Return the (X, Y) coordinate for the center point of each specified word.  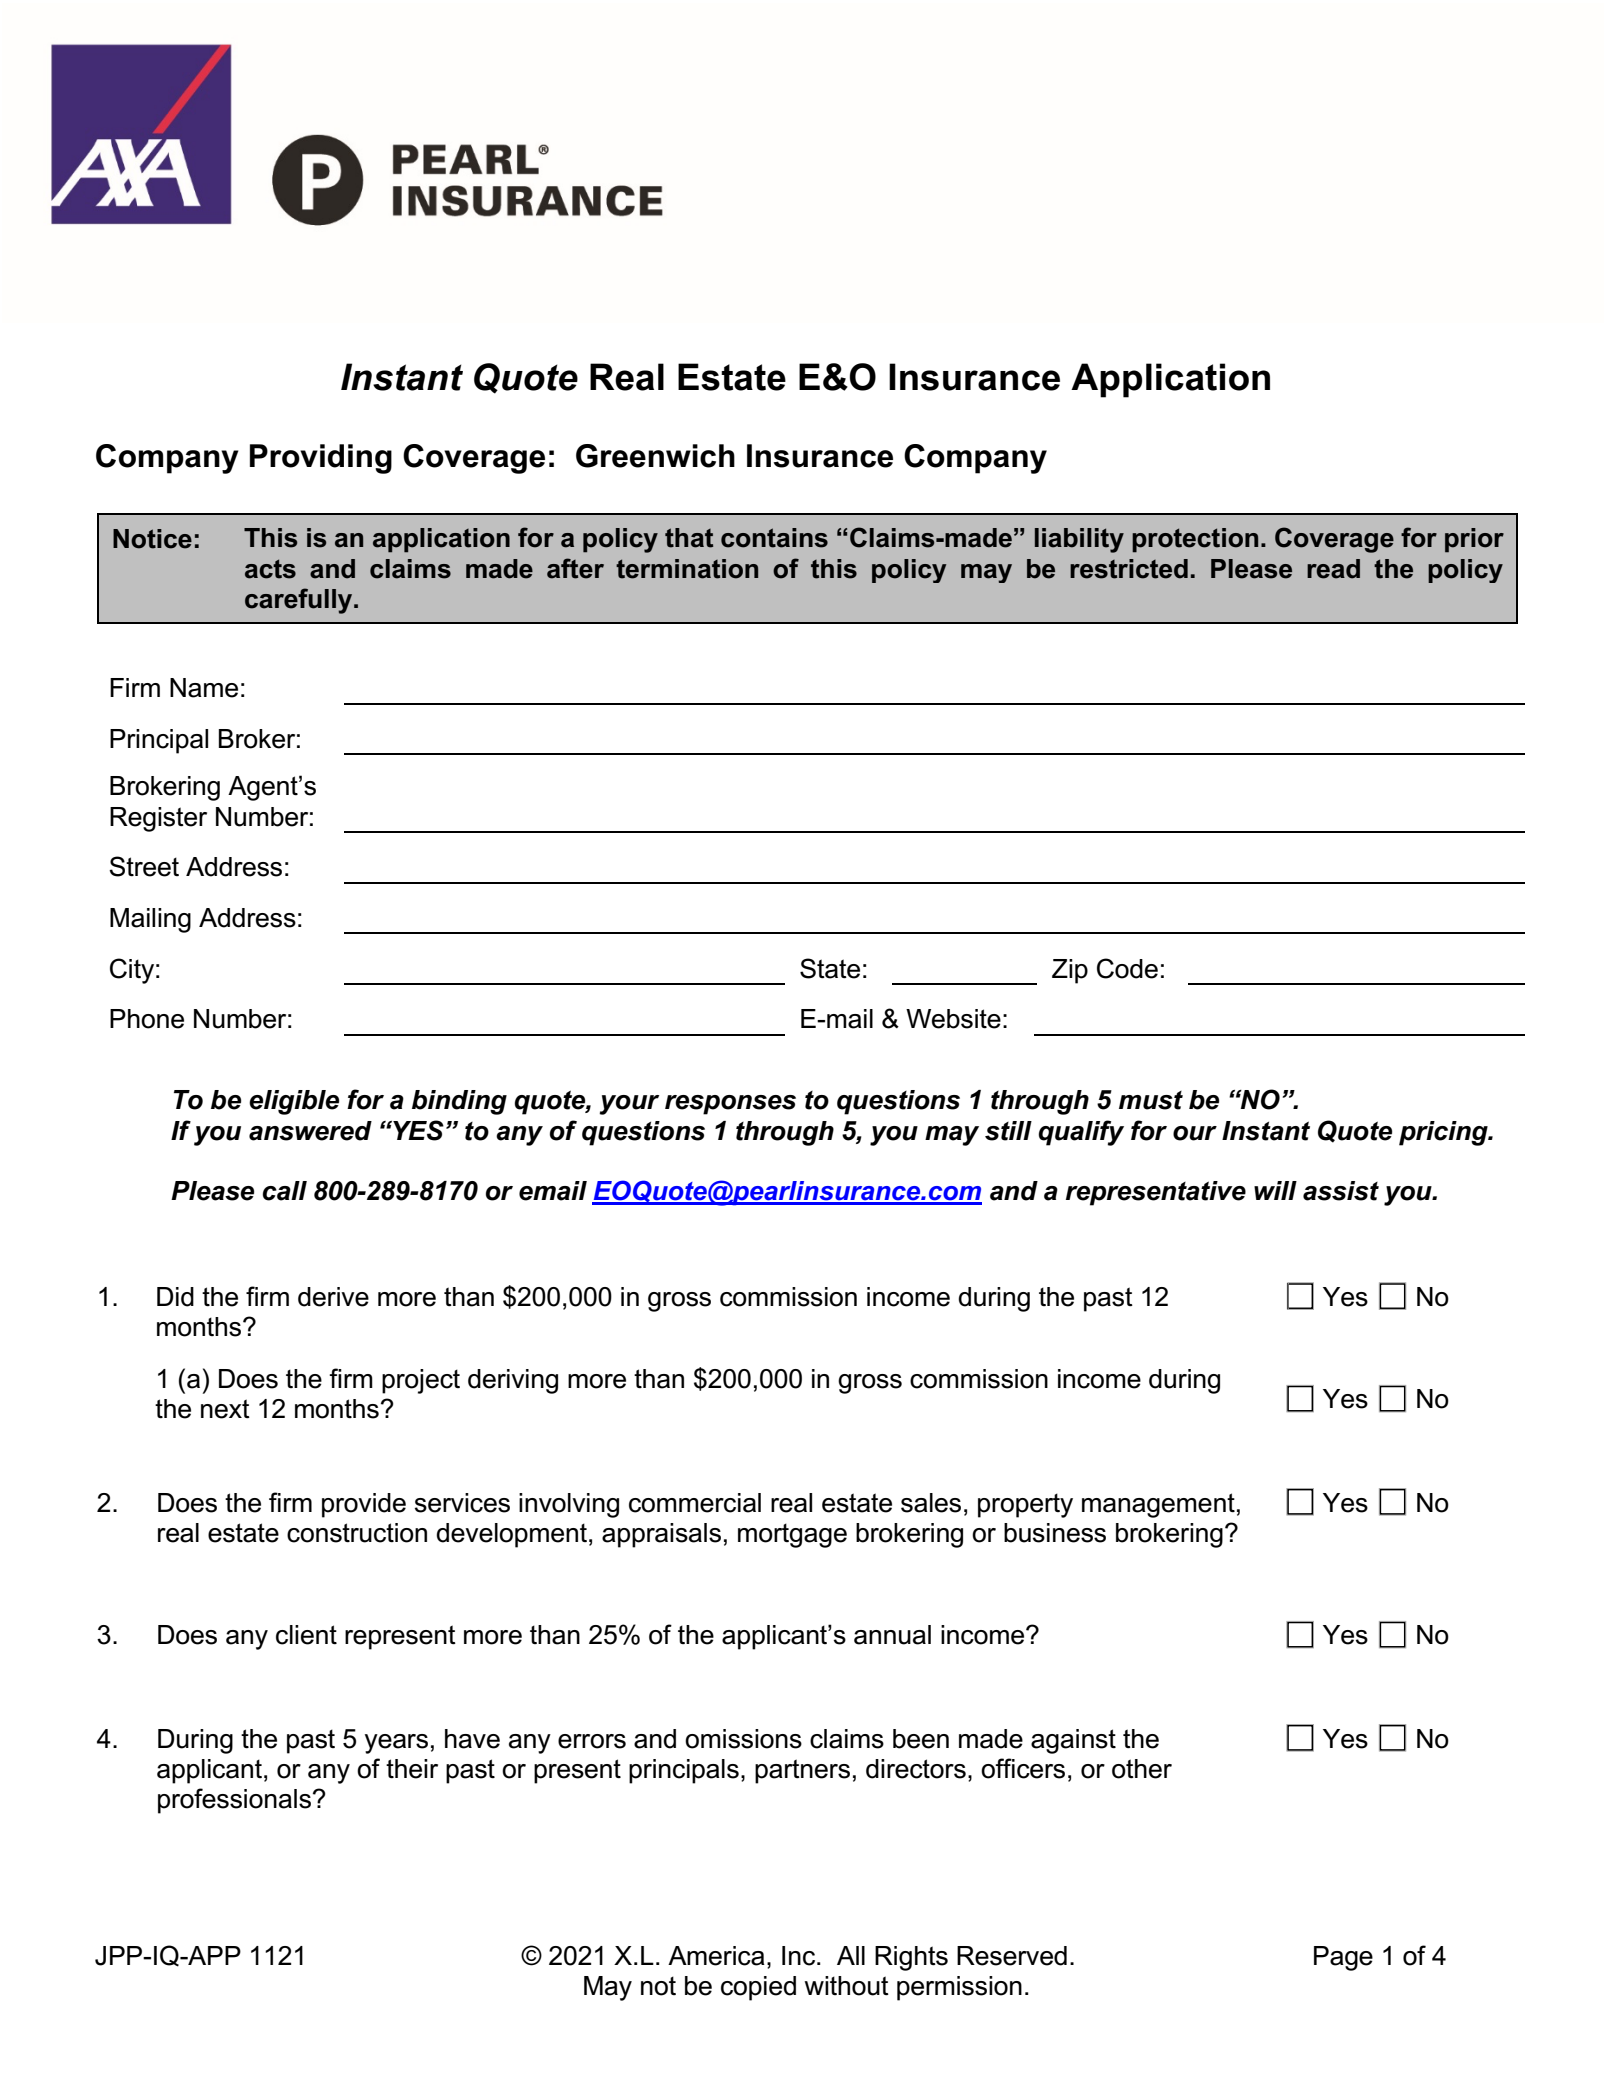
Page (1343, 1958)
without (847, 1986)
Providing (321, 459)
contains (774, 538)
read (1333, 569)
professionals (234, 1801)
